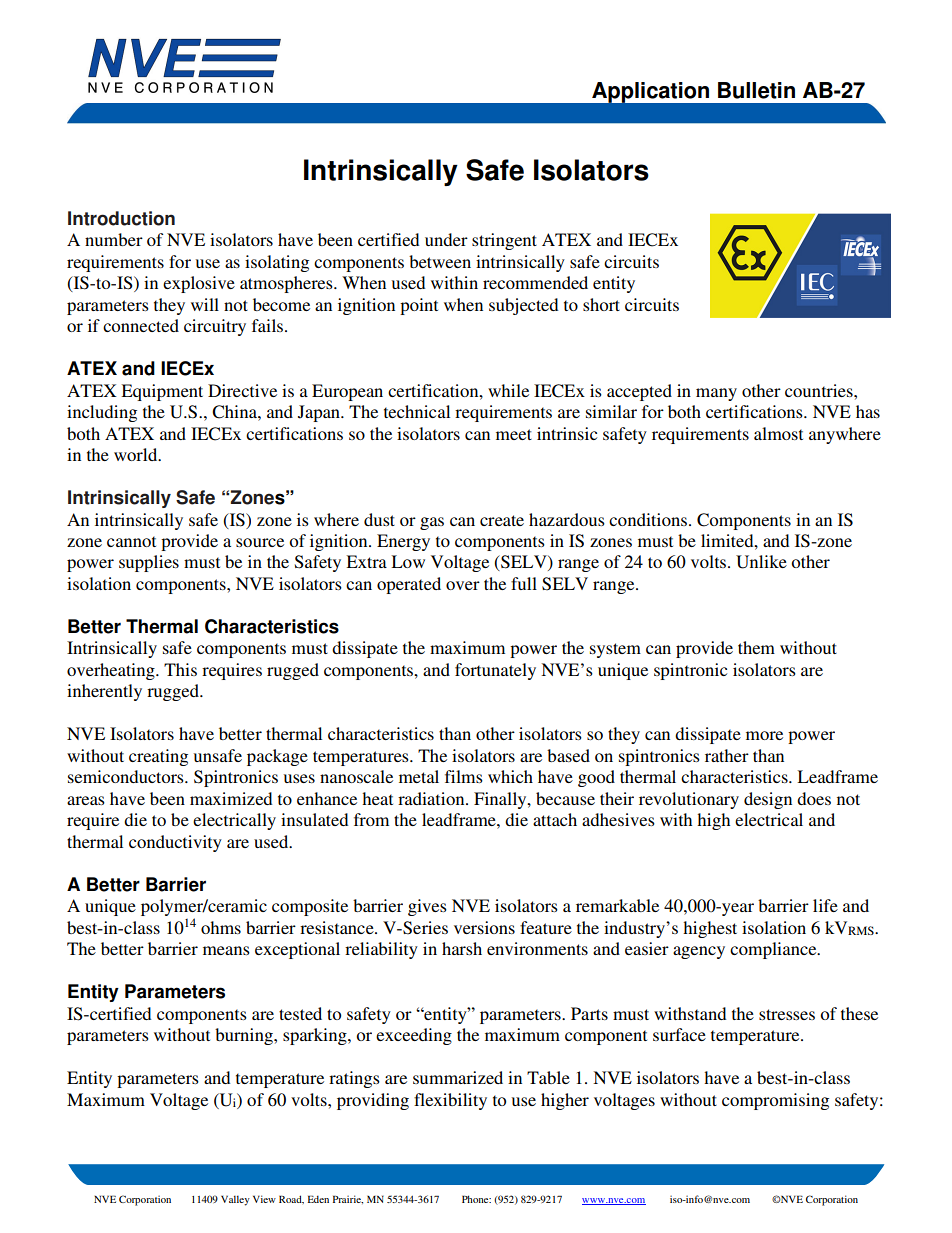  I want to click on under, so click(446, 239).
